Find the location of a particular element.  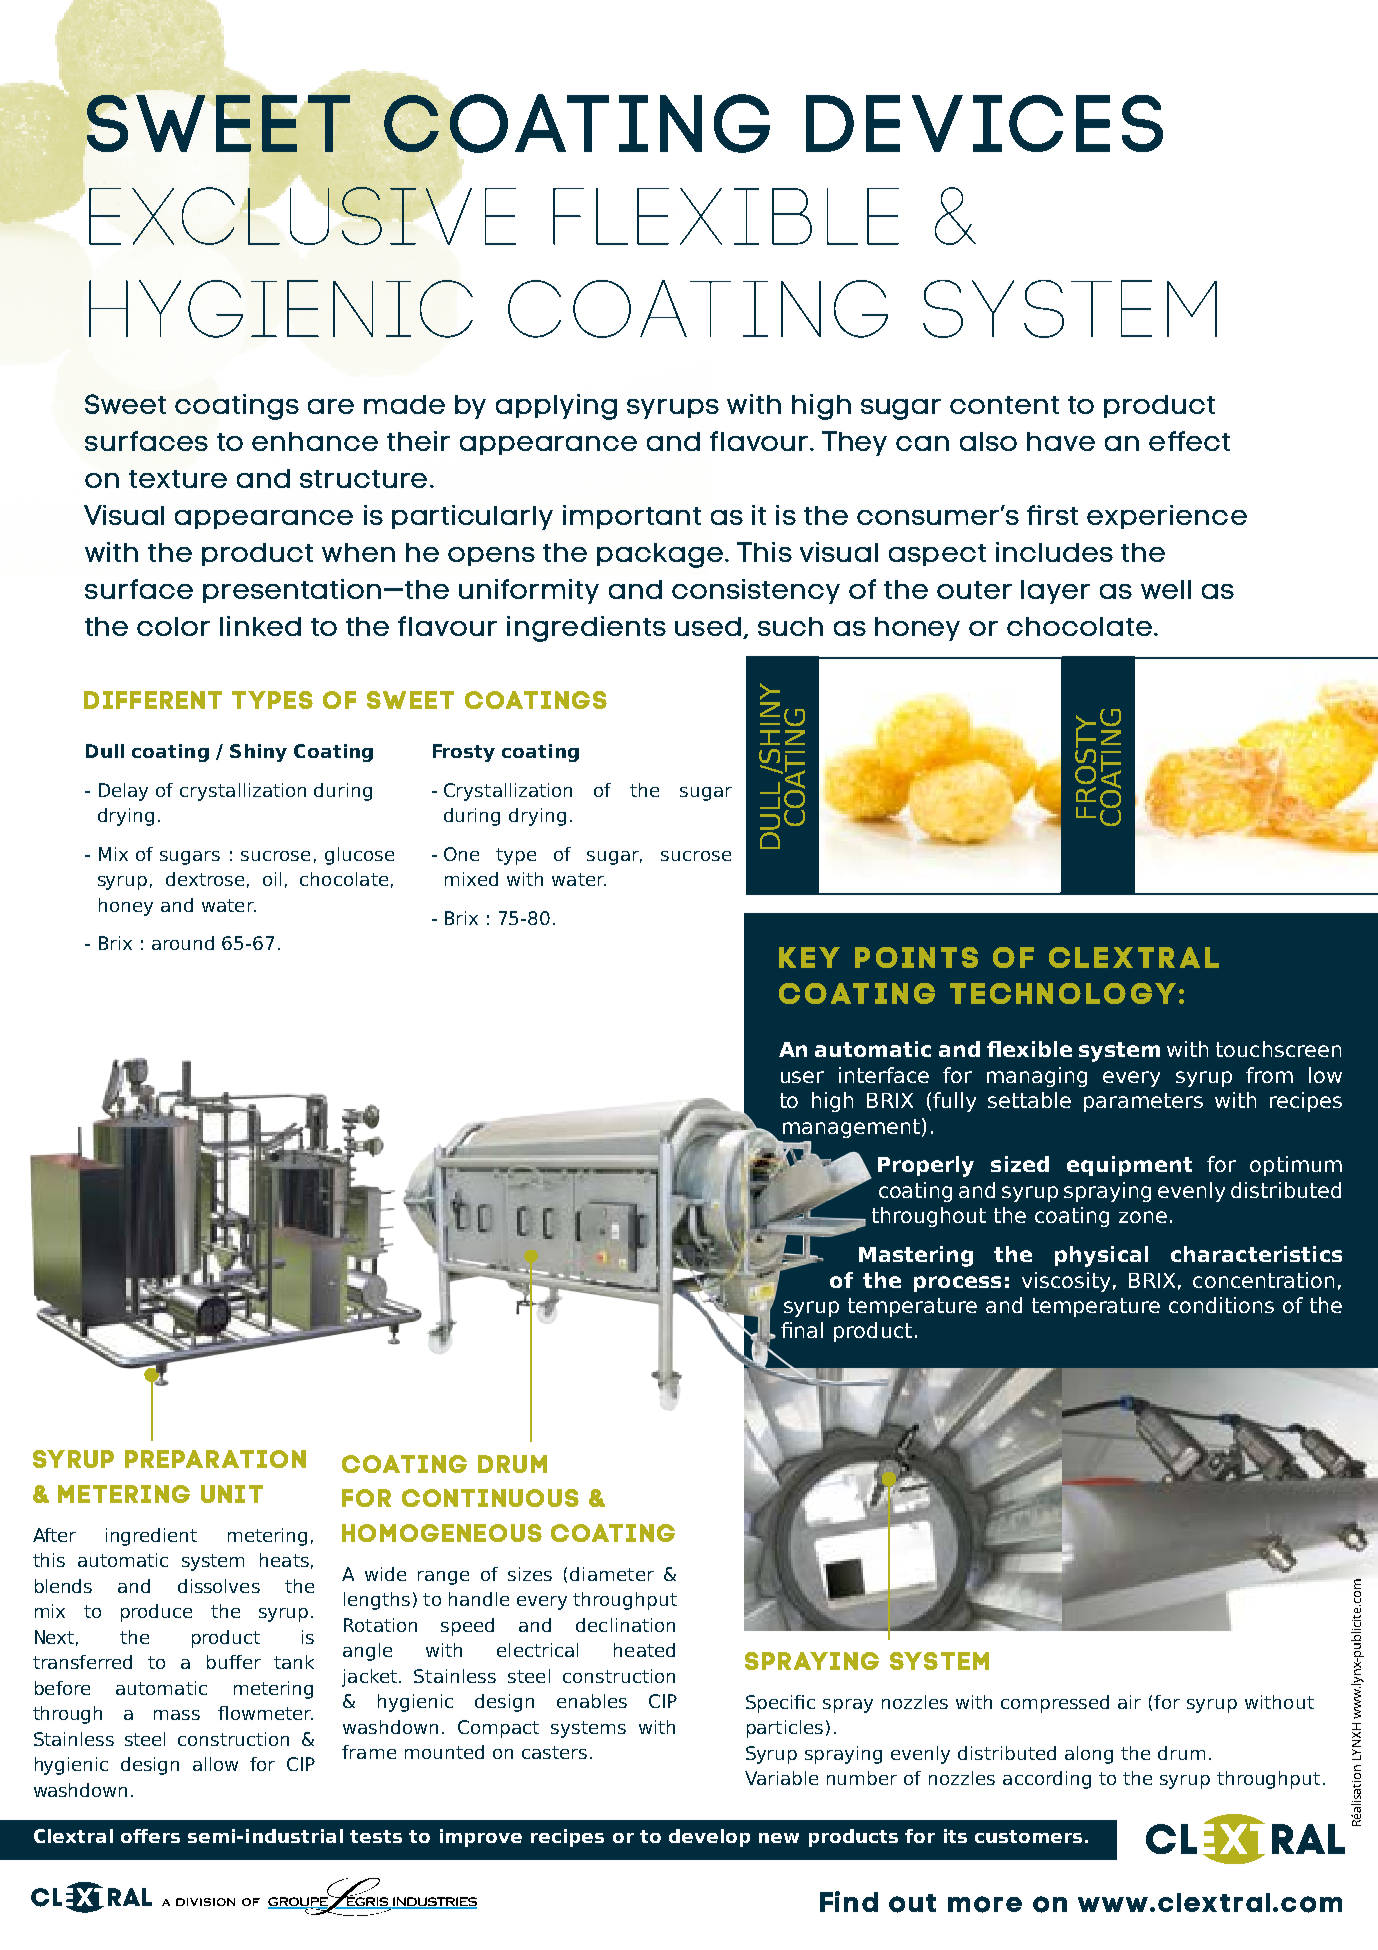

offers is located at coordinates (150, 1836).
